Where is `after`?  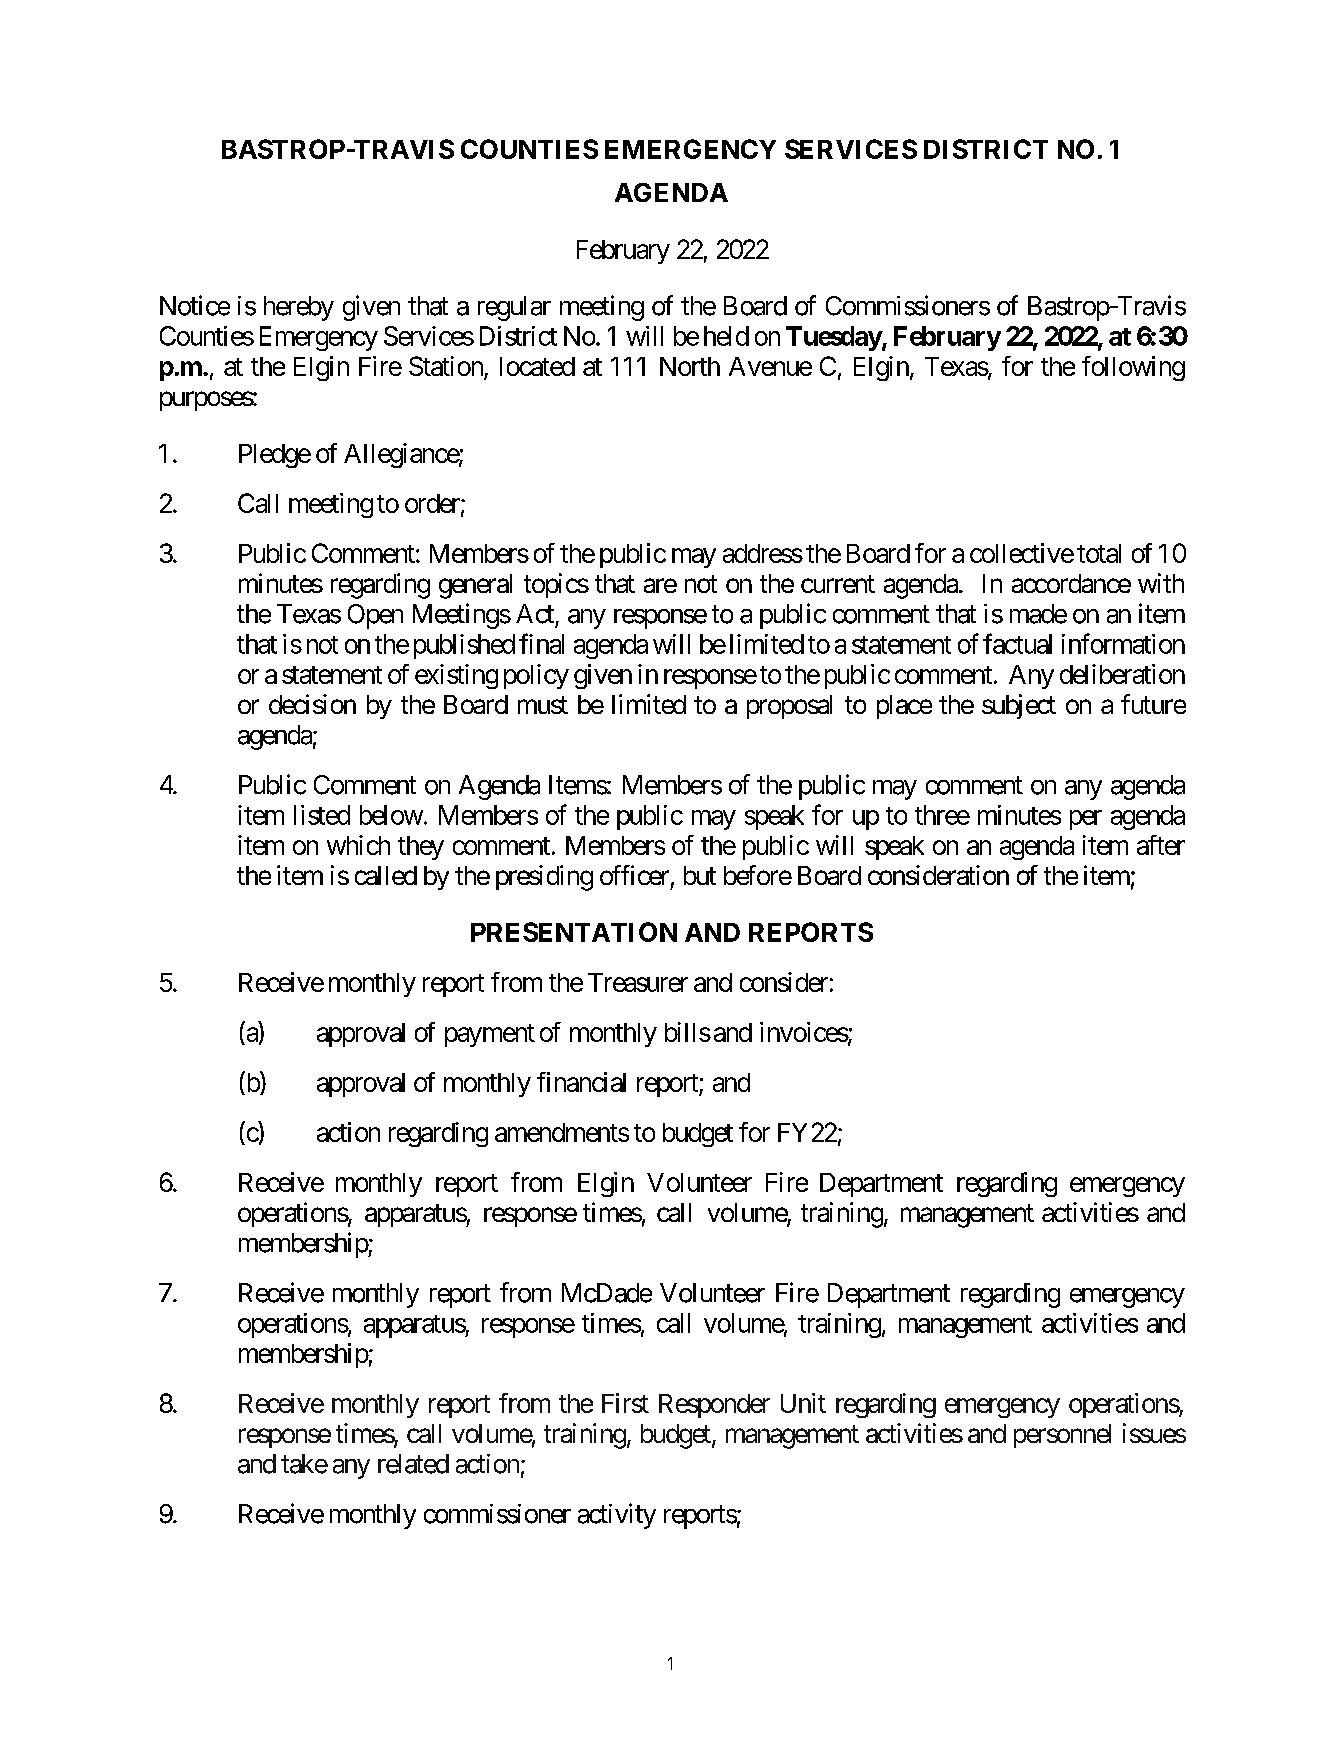
after is located at coordinates (1161, 845).
